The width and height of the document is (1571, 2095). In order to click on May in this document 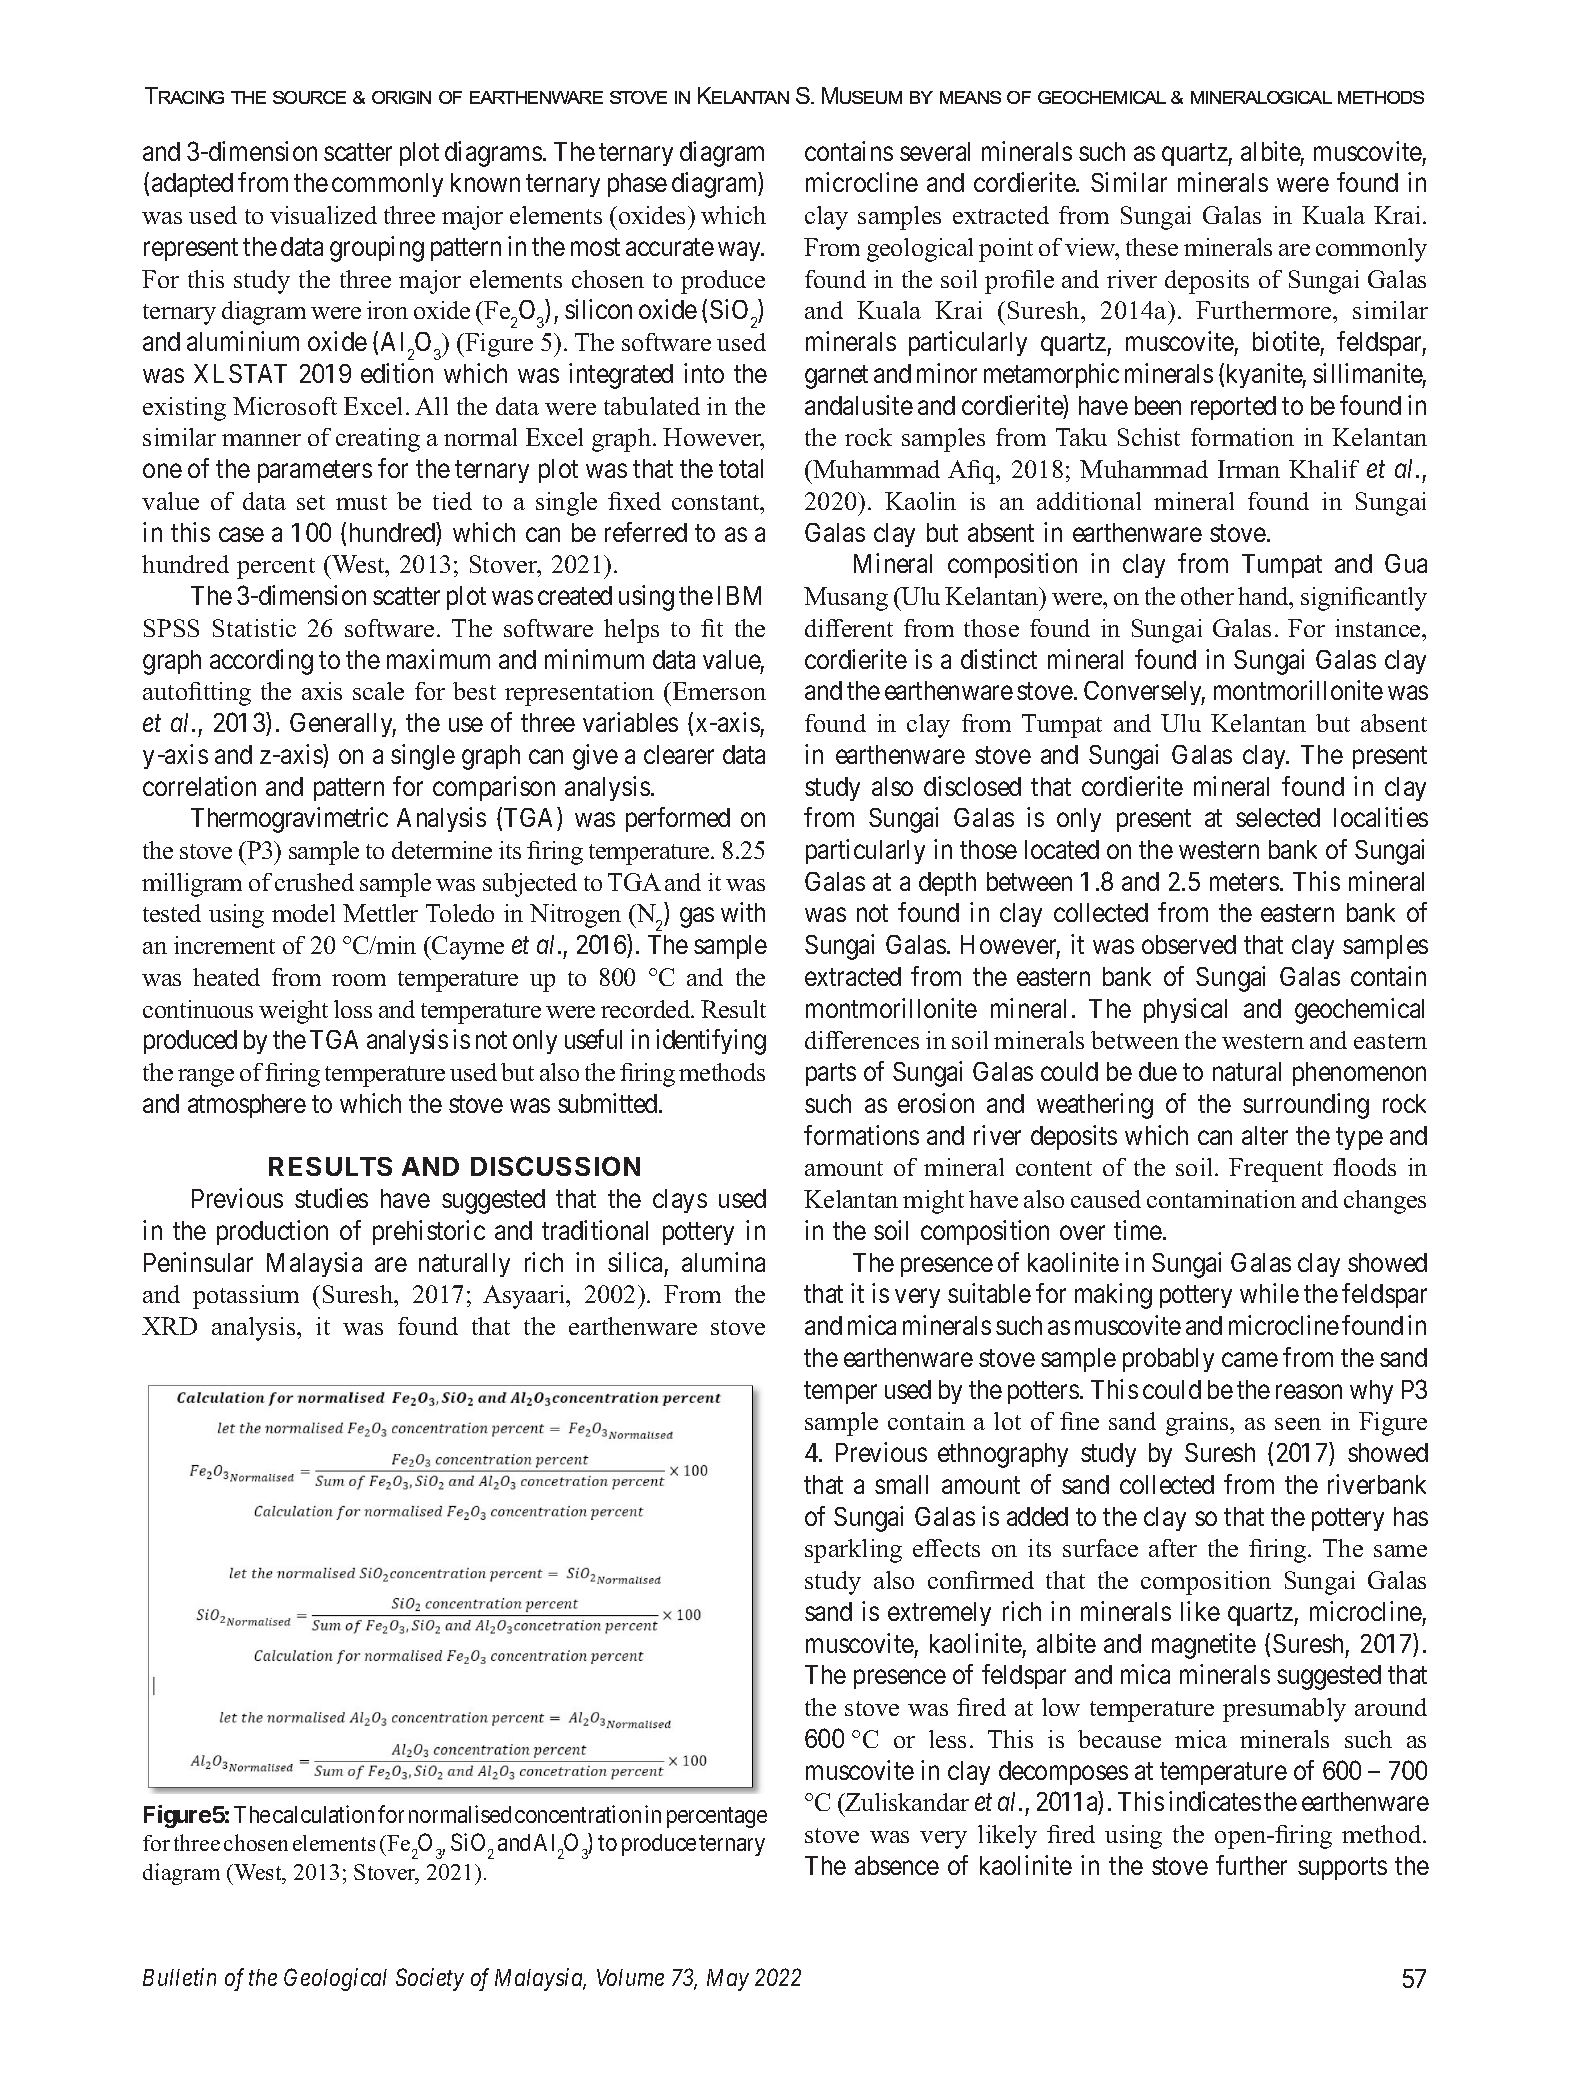, I will do `click(728, 1980)`.
